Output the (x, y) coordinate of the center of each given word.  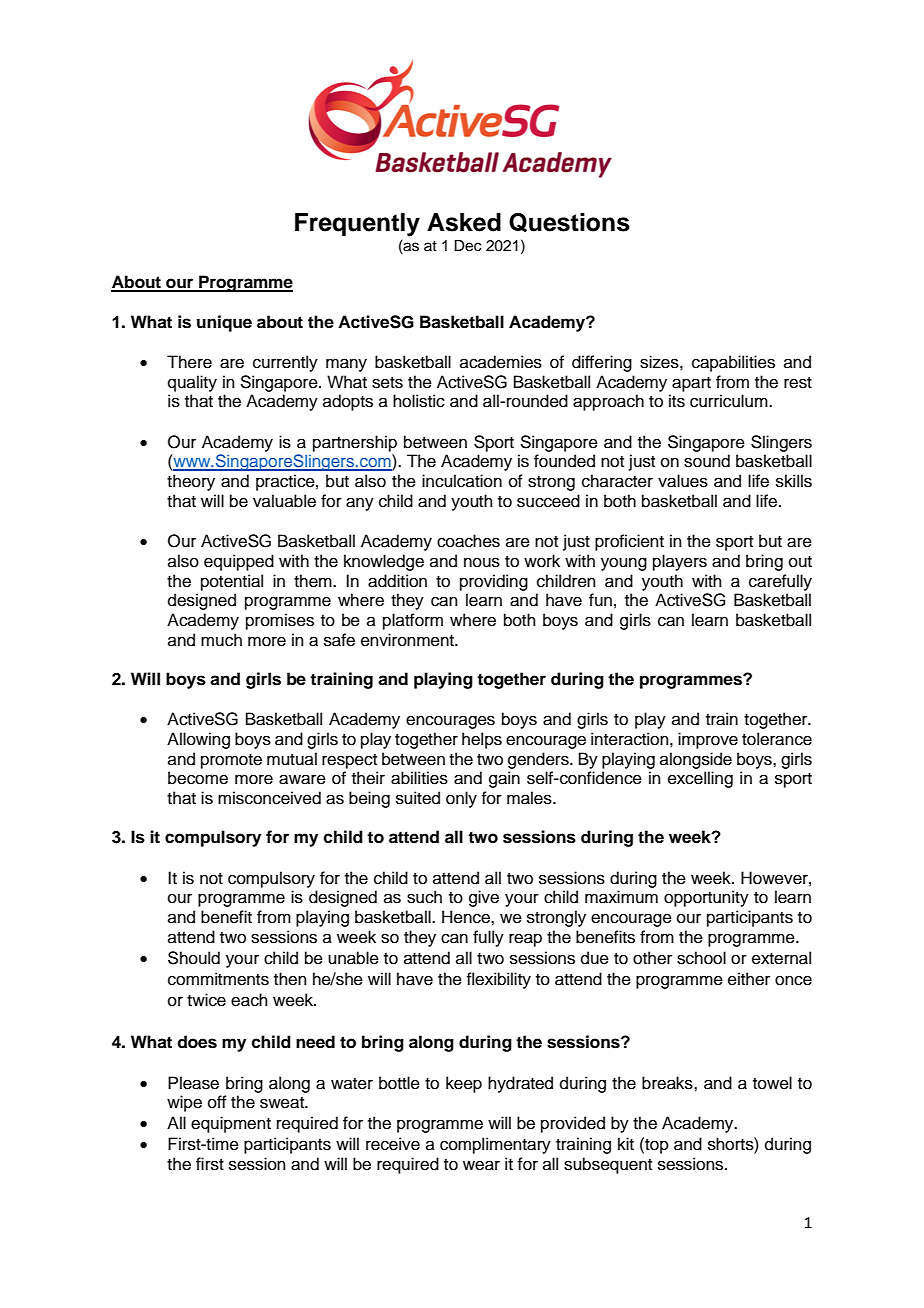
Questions (569, 222)
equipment (231, 1124)
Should (194, 958)
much (221, 640)
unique (224, 323)
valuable (284, 501)
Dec (467, 246)
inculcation (462, 481)
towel (772, 1083)
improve (708, 740)
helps (482, 740)
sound (707, 461)
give (484, 898)
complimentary (495, 1145)
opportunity (706, 898)
